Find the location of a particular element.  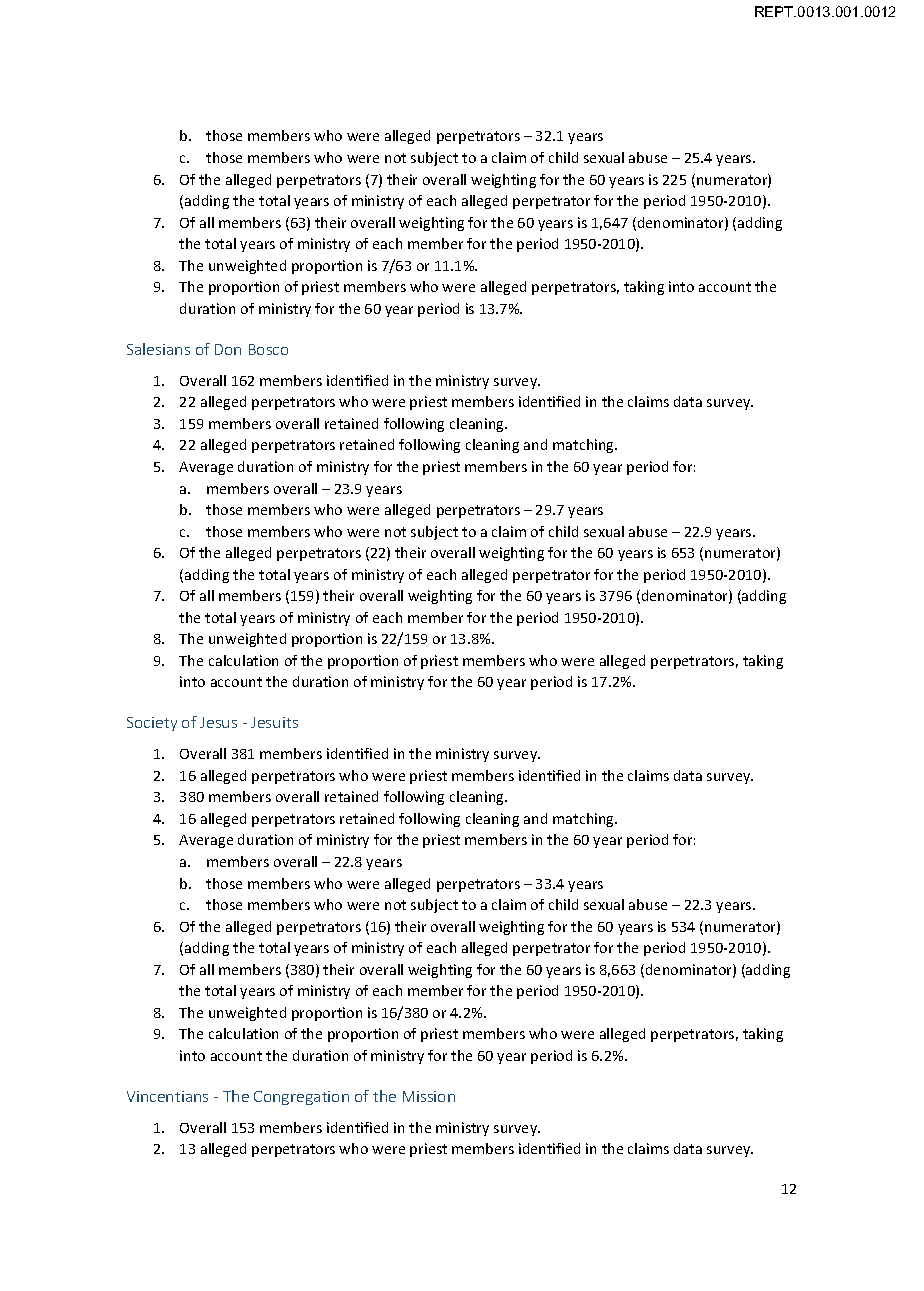

Jesuits is located at coordinates (274, 722).
